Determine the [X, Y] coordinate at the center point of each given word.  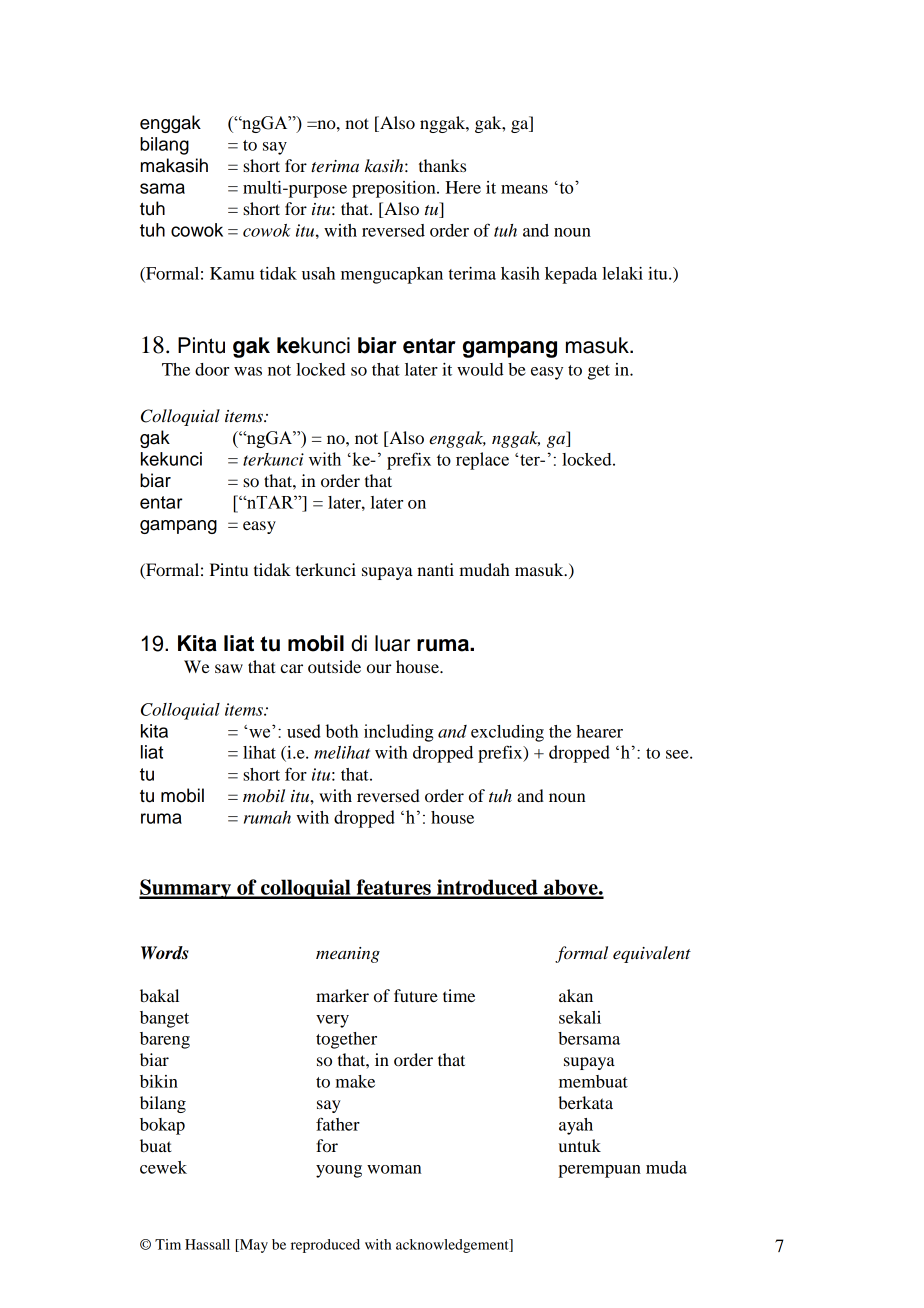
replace [482, 461]
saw [229, 668]
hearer [599, 731]
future [416, 995]
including [398, 733]
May [252, 1246]
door [212, 369]
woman [394, 1169]
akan [576, 995]
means [524, 189]
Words [165, 953]
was [248, 371]
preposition [395, 189]
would [480, 369]
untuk [580, 1145]
